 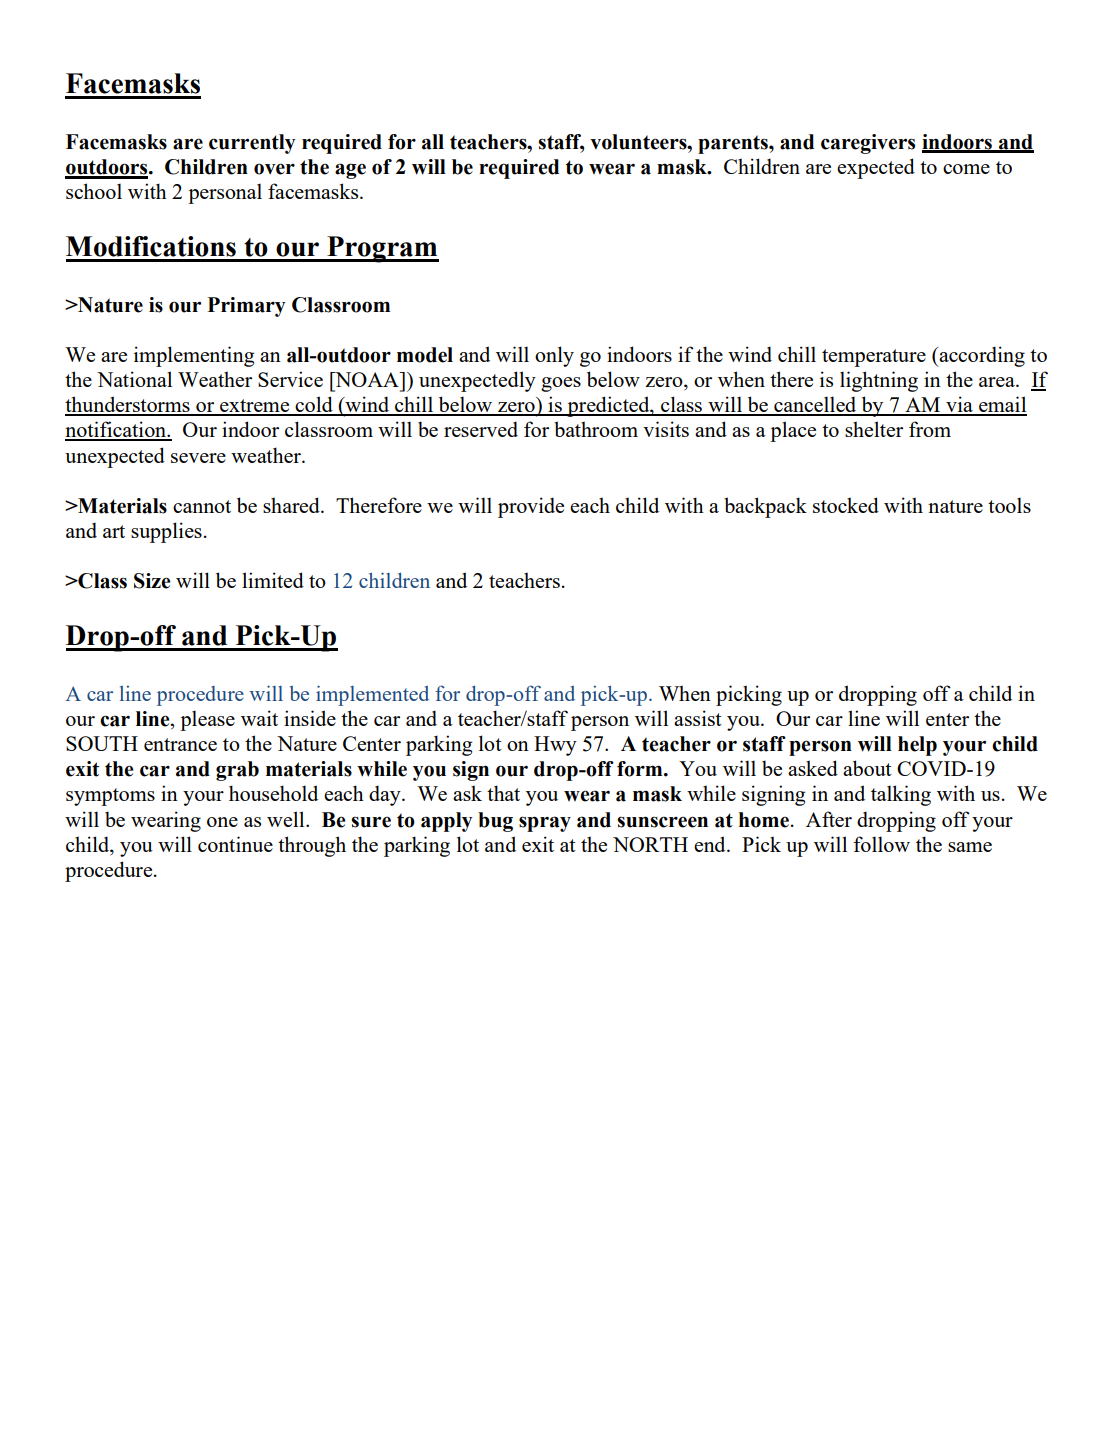 What do you see at coordinates (274, 169) in the image?
I see `over` at bounding box center [274, 169].
